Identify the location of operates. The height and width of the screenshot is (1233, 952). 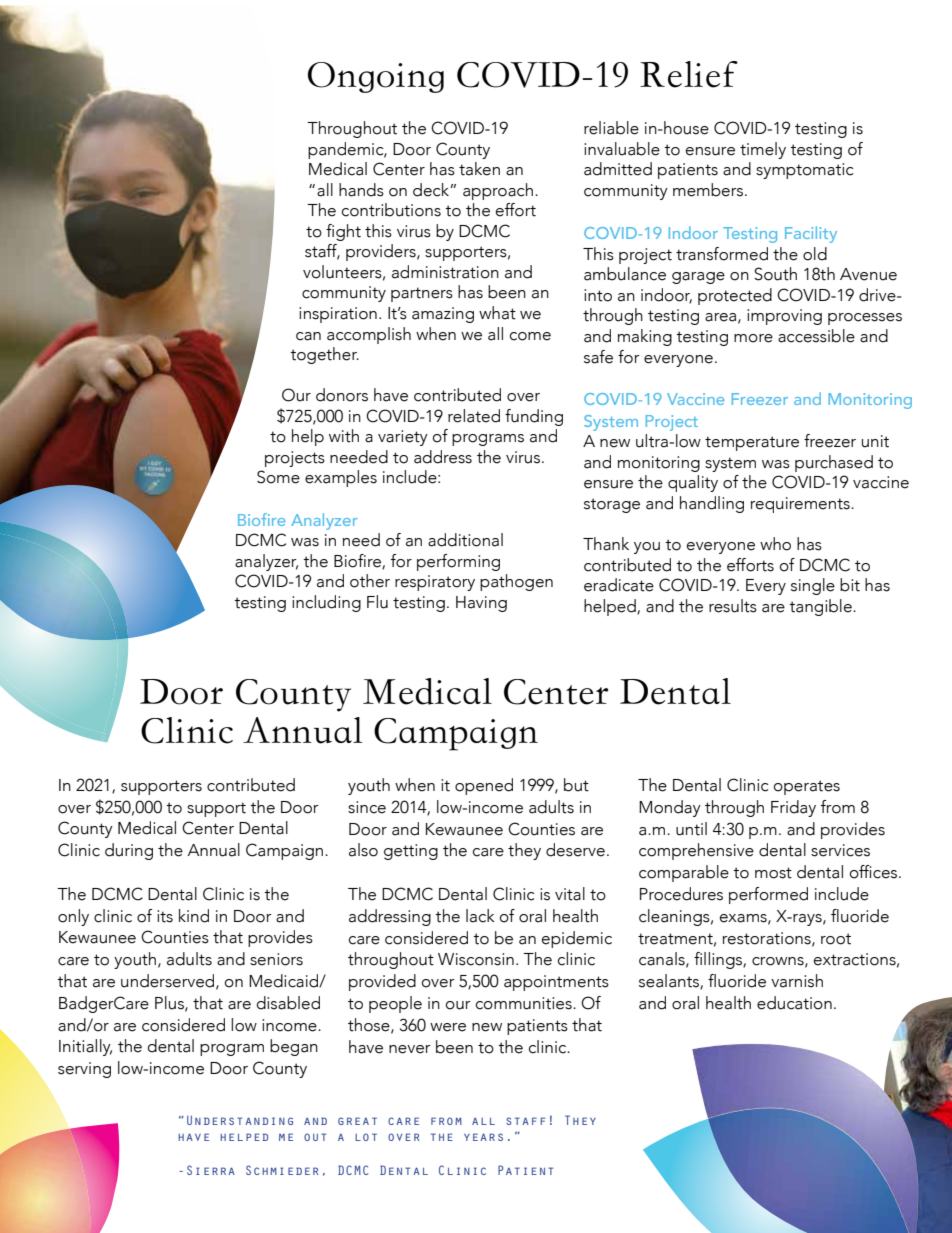
(807, 787).
